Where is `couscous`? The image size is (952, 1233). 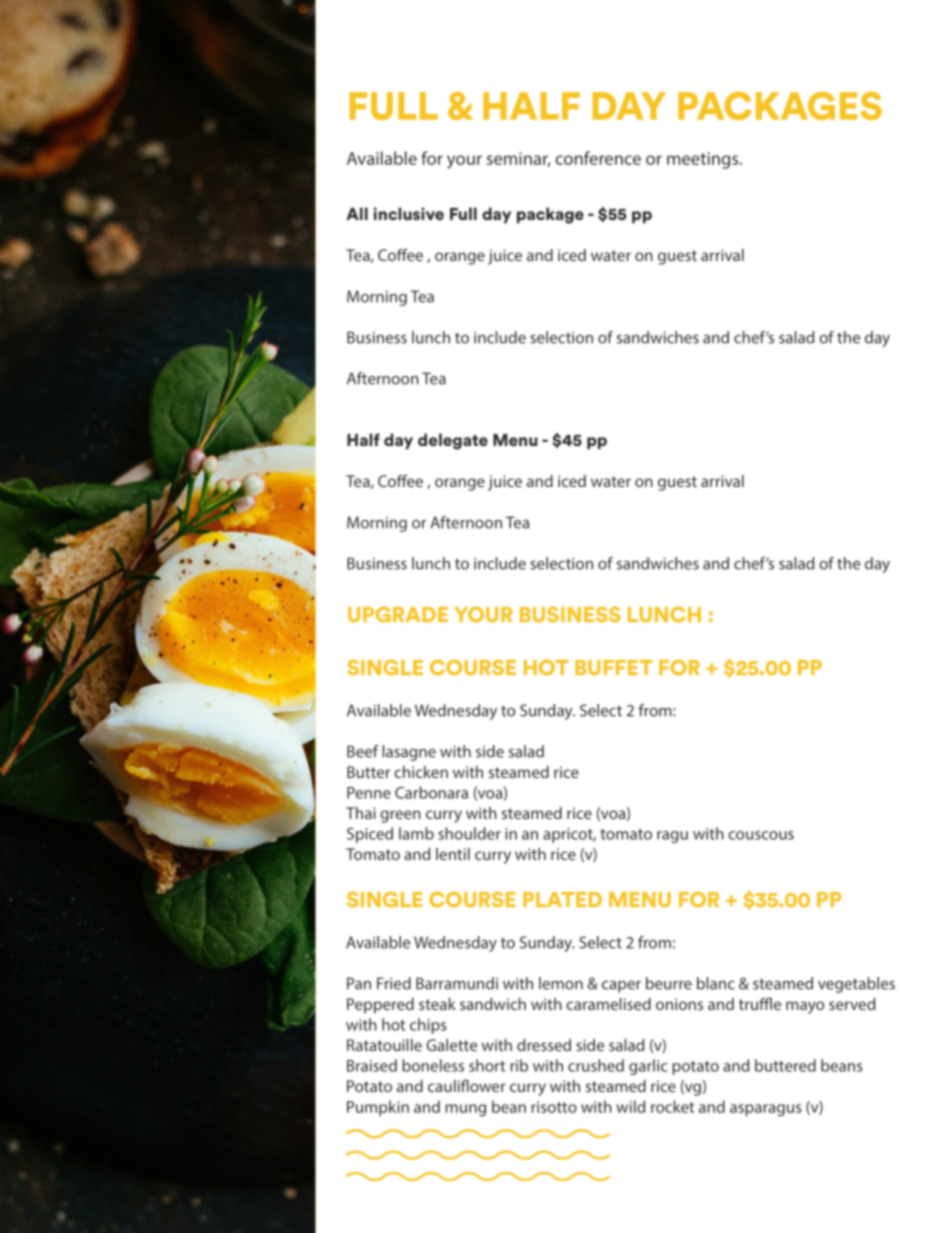
couscous is located at coordinates (761, 835).
